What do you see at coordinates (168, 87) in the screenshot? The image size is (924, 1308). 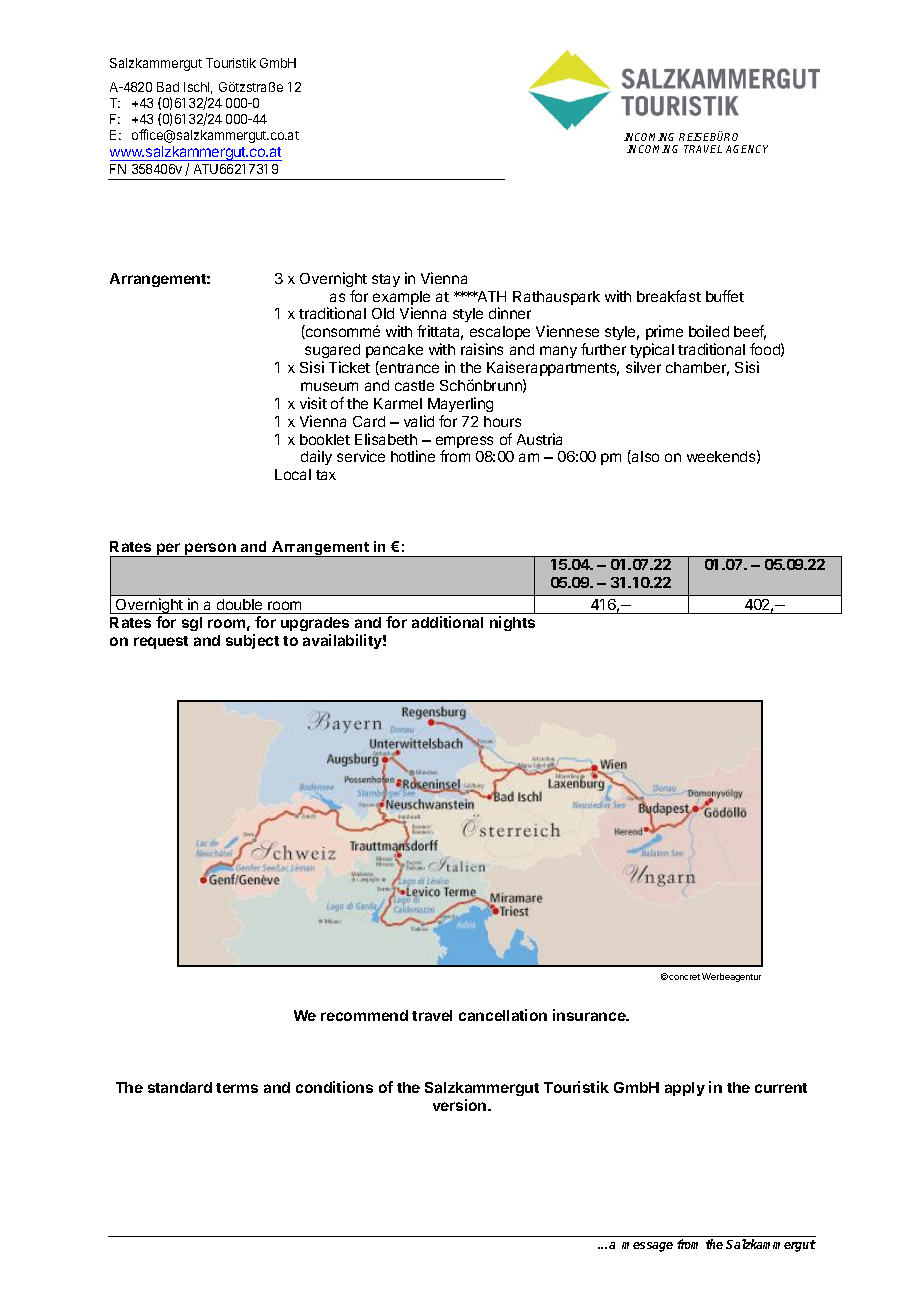 I see `Bad` at bounding box center [168, 87].
